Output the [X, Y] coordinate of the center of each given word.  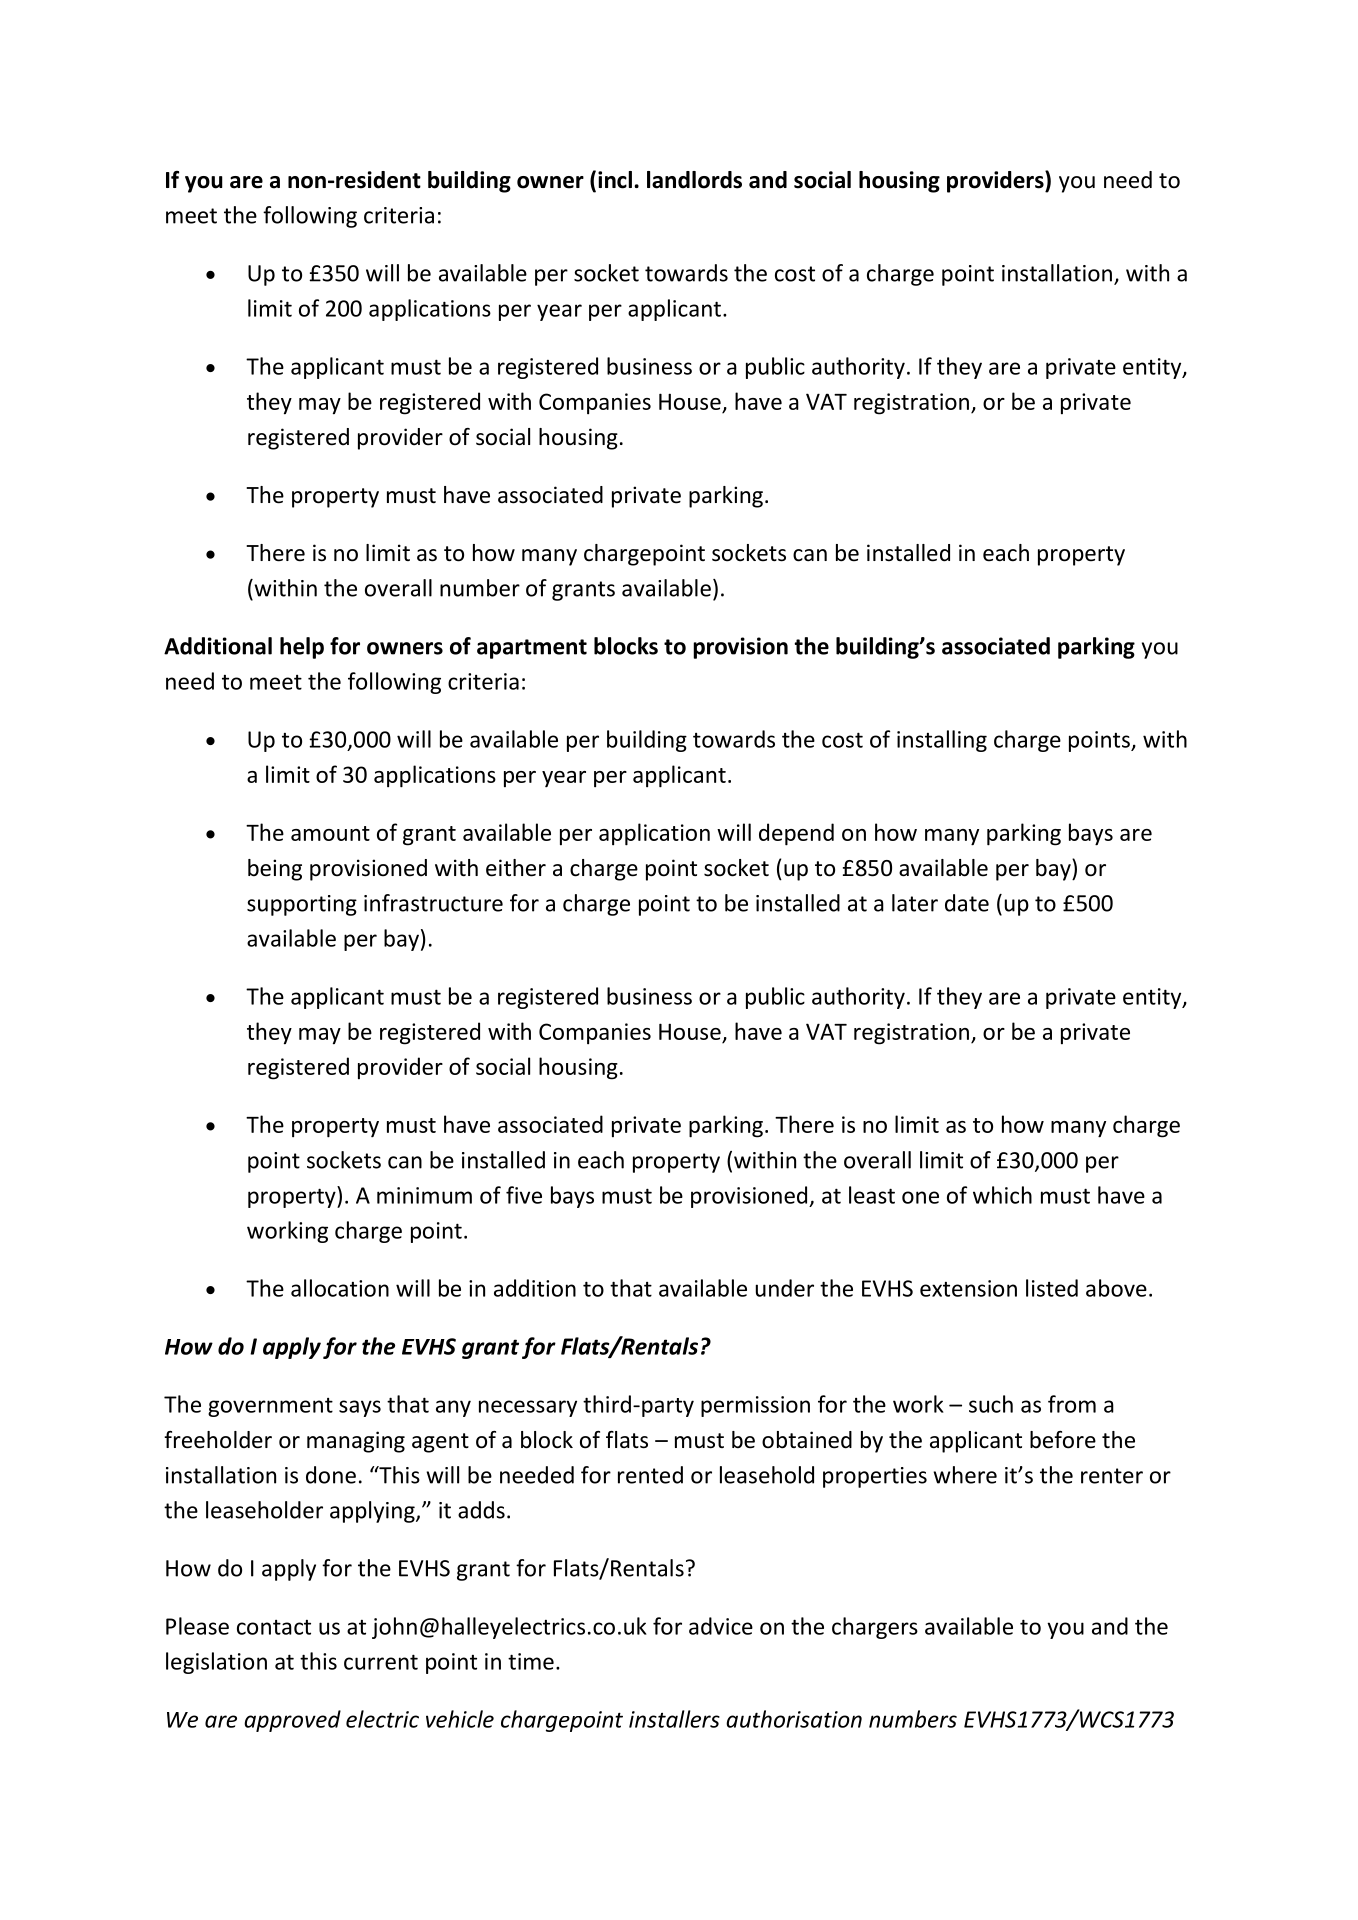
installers [674, 1719]
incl [615, 180]
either [516, 868]
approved [292, 1721]
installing [942, 741]
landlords [694, 180]
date [967, 903]
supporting [302, 905]
